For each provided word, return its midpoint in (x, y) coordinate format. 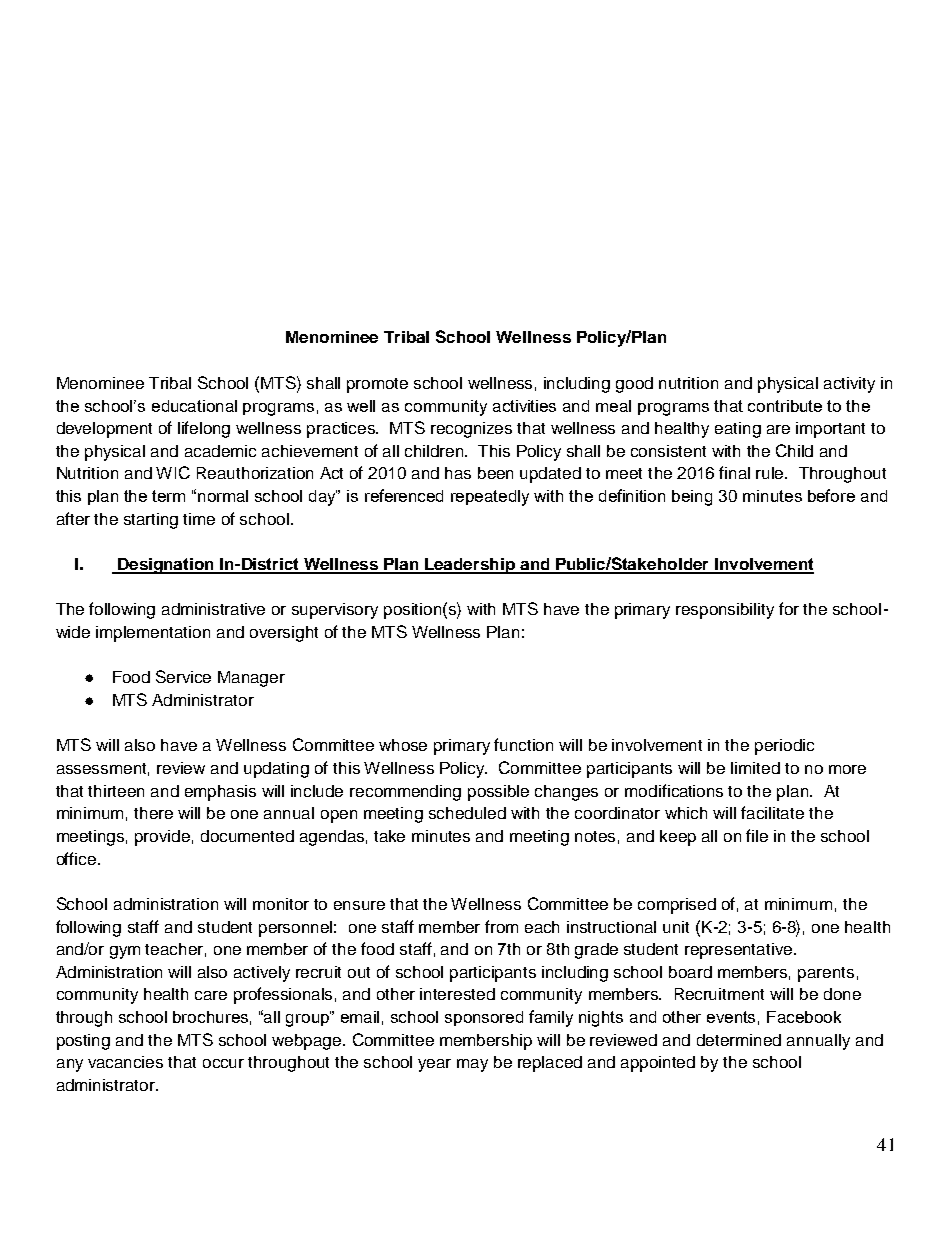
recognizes (471, 430)
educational (194, 406)
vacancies (125, 1062)
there (153, 813)
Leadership (470, 566)
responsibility (725, 611)
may (472, 1065)
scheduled (467, 813)
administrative (213, 609)
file (757, 835)
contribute (785, 406)
